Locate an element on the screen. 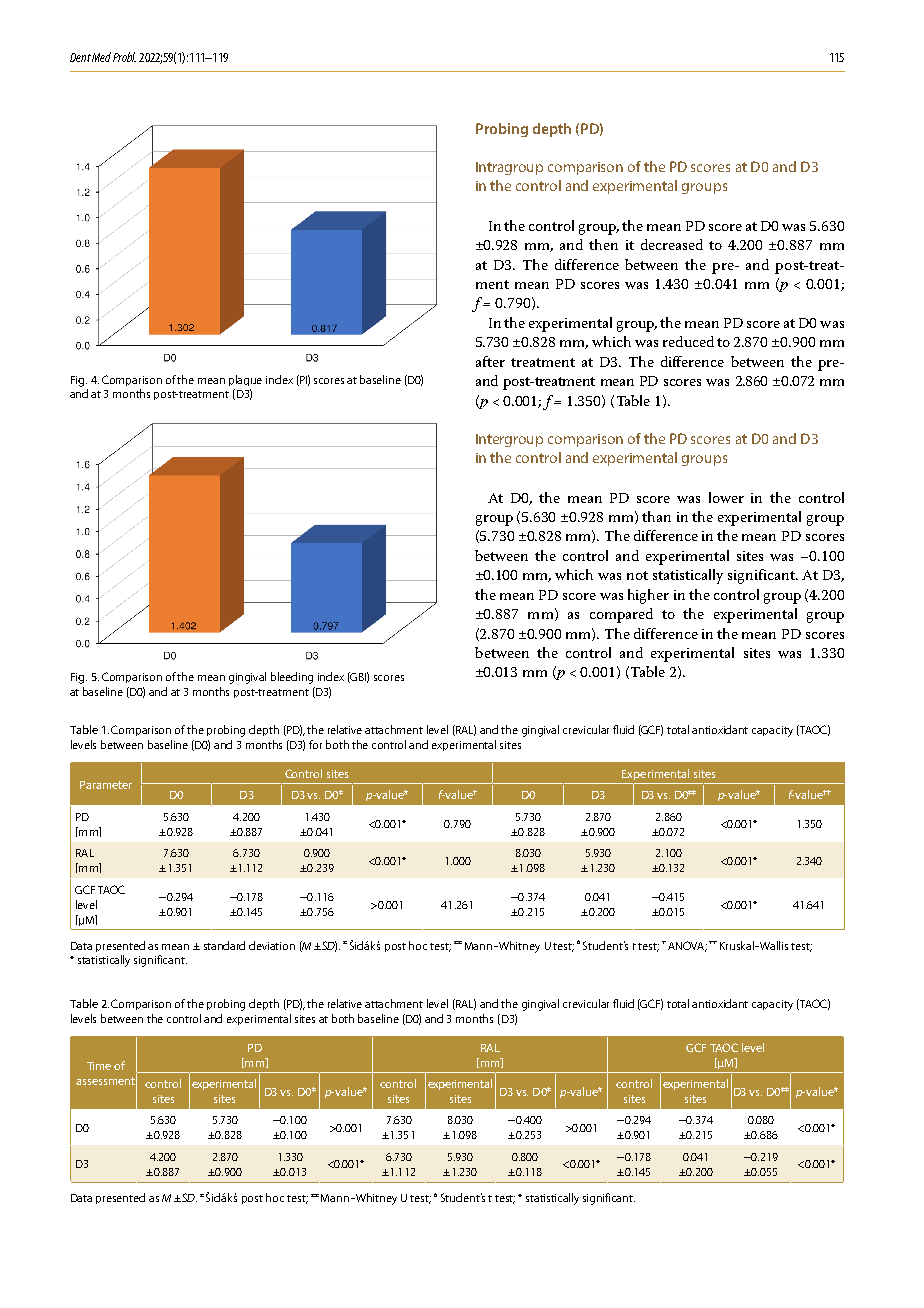 The width and height of the screenshot is (924, 1308). bleeding is located at coordinates (292, 678).
